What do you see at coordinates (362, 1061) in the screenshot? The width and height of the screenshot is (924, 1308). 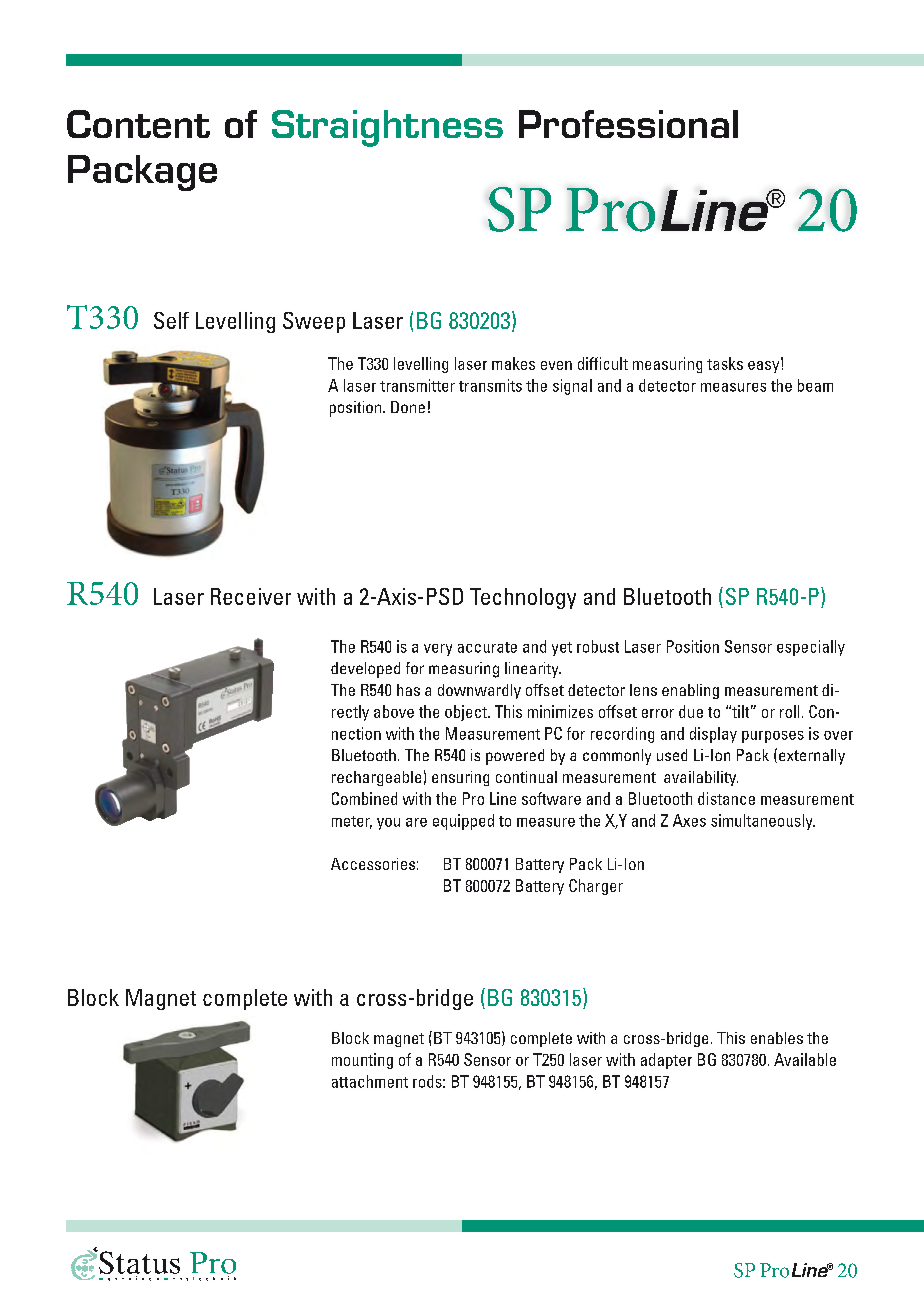 I see `mounting` at bounding box center [362, 1061].
